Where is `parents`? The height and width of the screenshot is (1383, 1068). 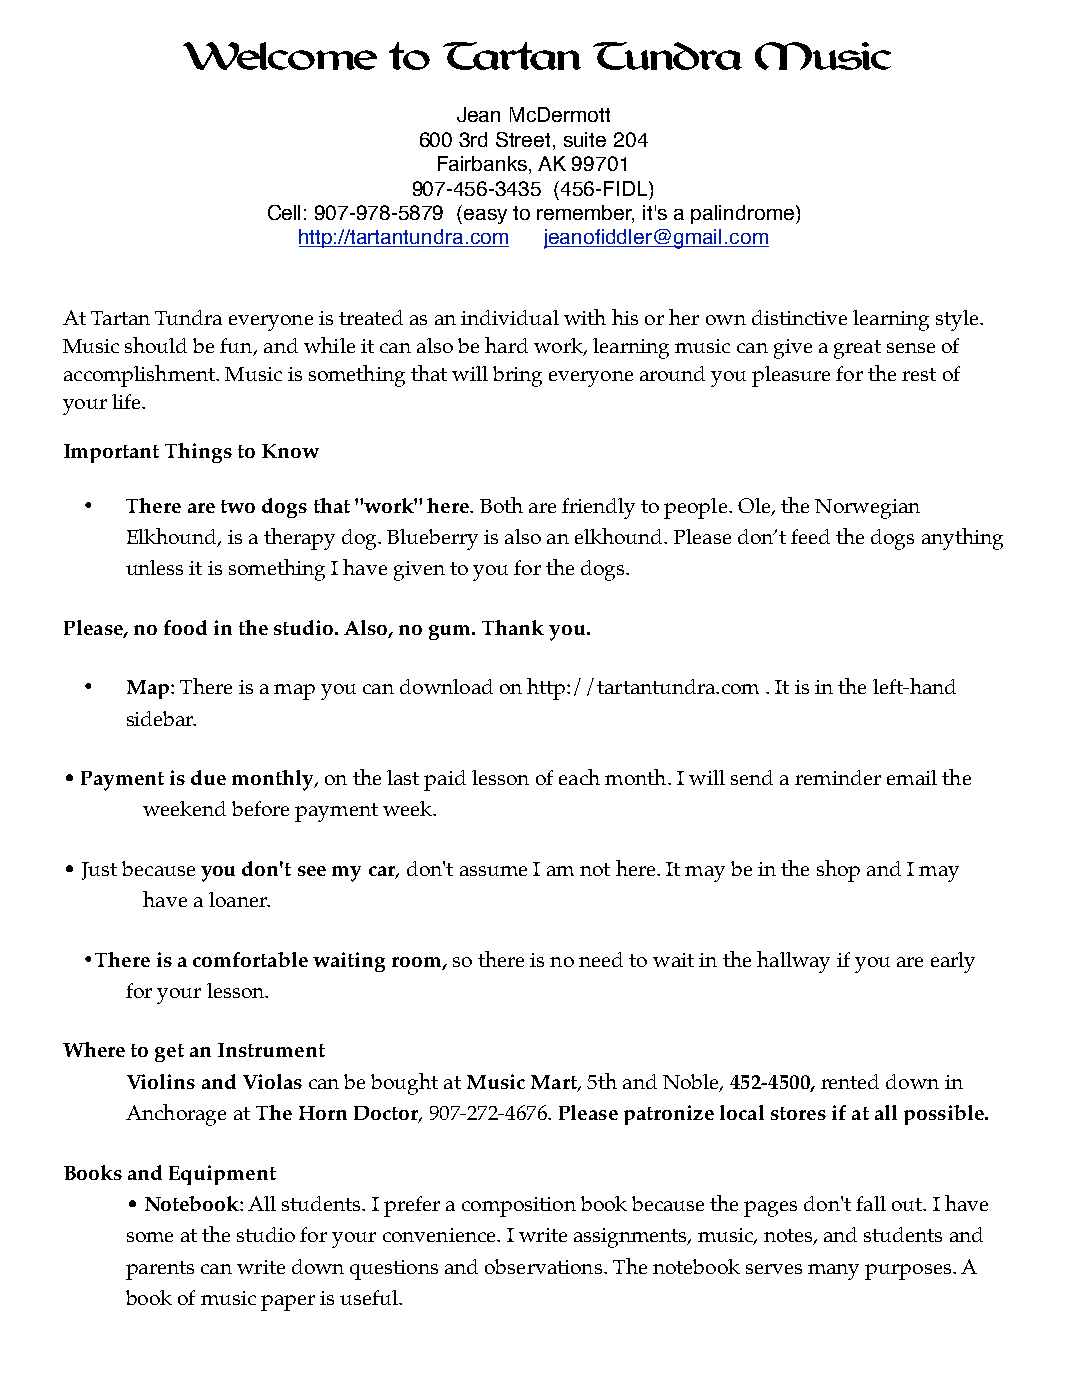 parents is located at coordinates (160, 1270).
